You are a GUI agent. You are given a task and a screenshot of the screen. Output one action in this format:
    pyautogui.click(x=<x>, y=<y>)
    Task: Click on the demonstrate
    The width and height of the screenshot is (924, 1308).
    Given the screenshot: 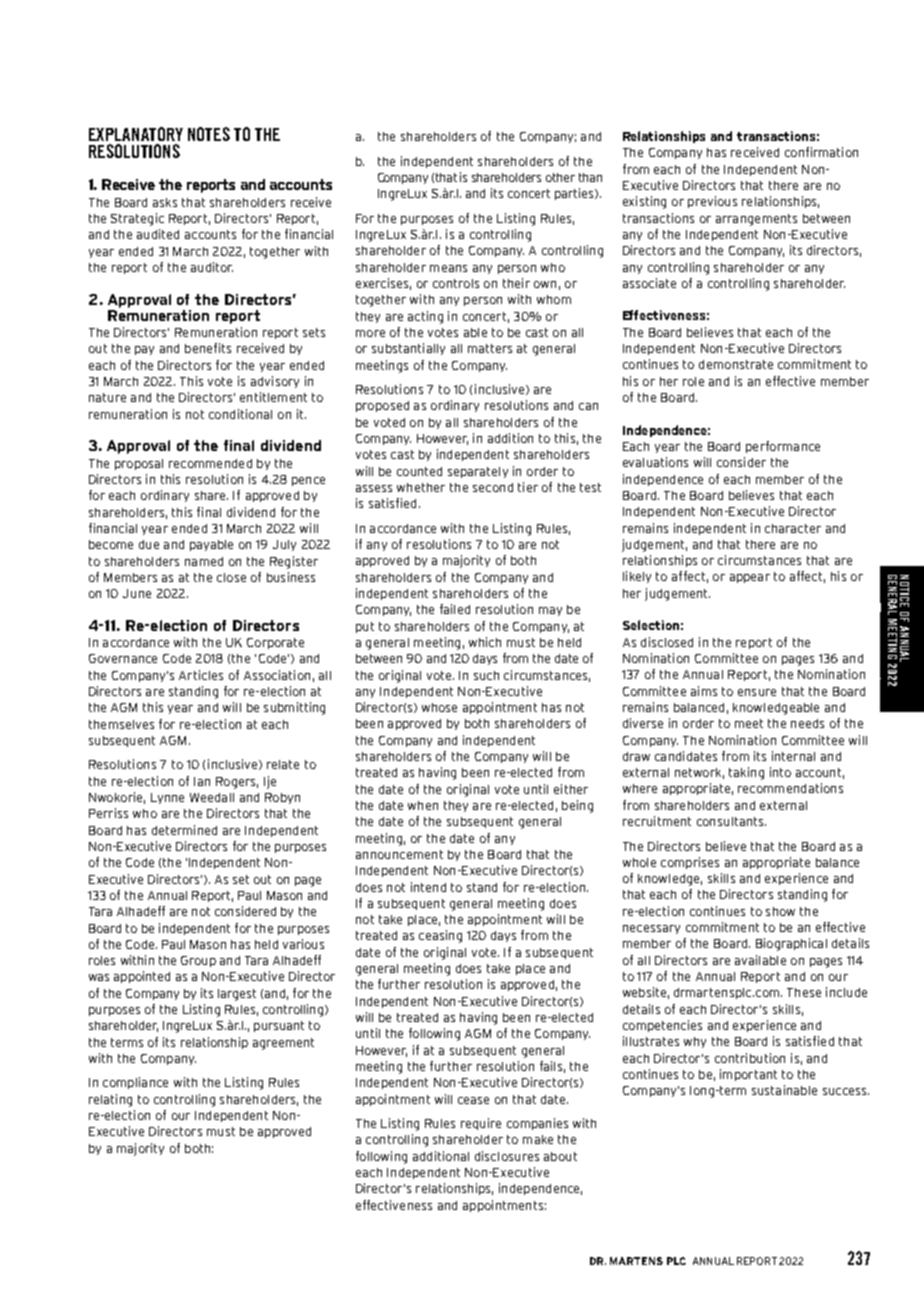 What is the action you would take?
    pyautogui.click(x=736, y=364)
